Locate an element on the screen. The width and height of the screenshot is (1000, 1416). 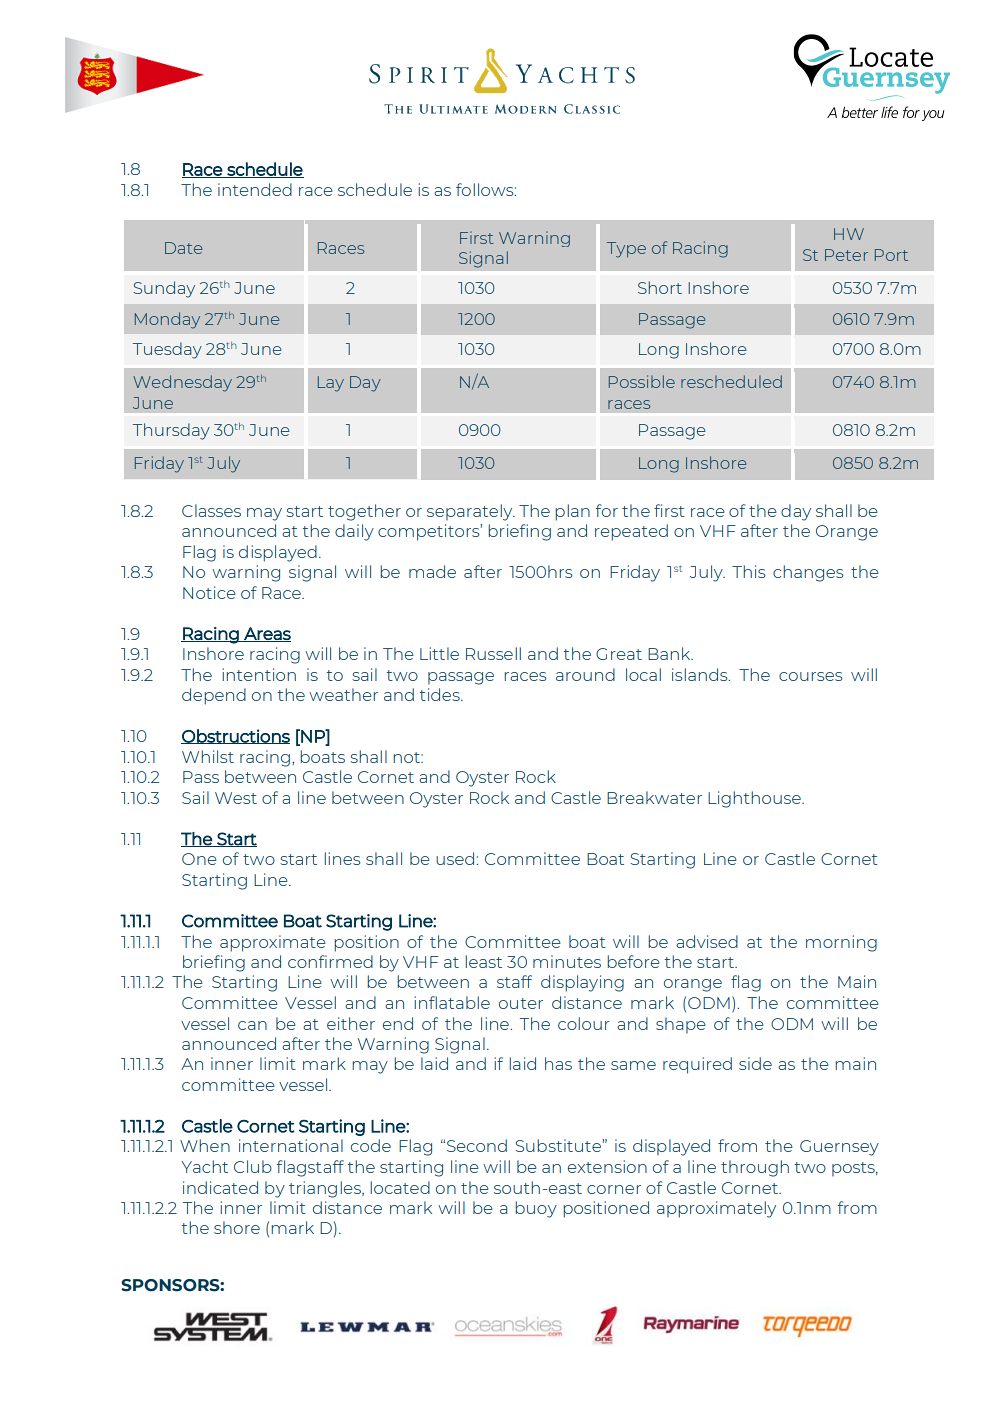
plan is located at coordinates (572, 512).
